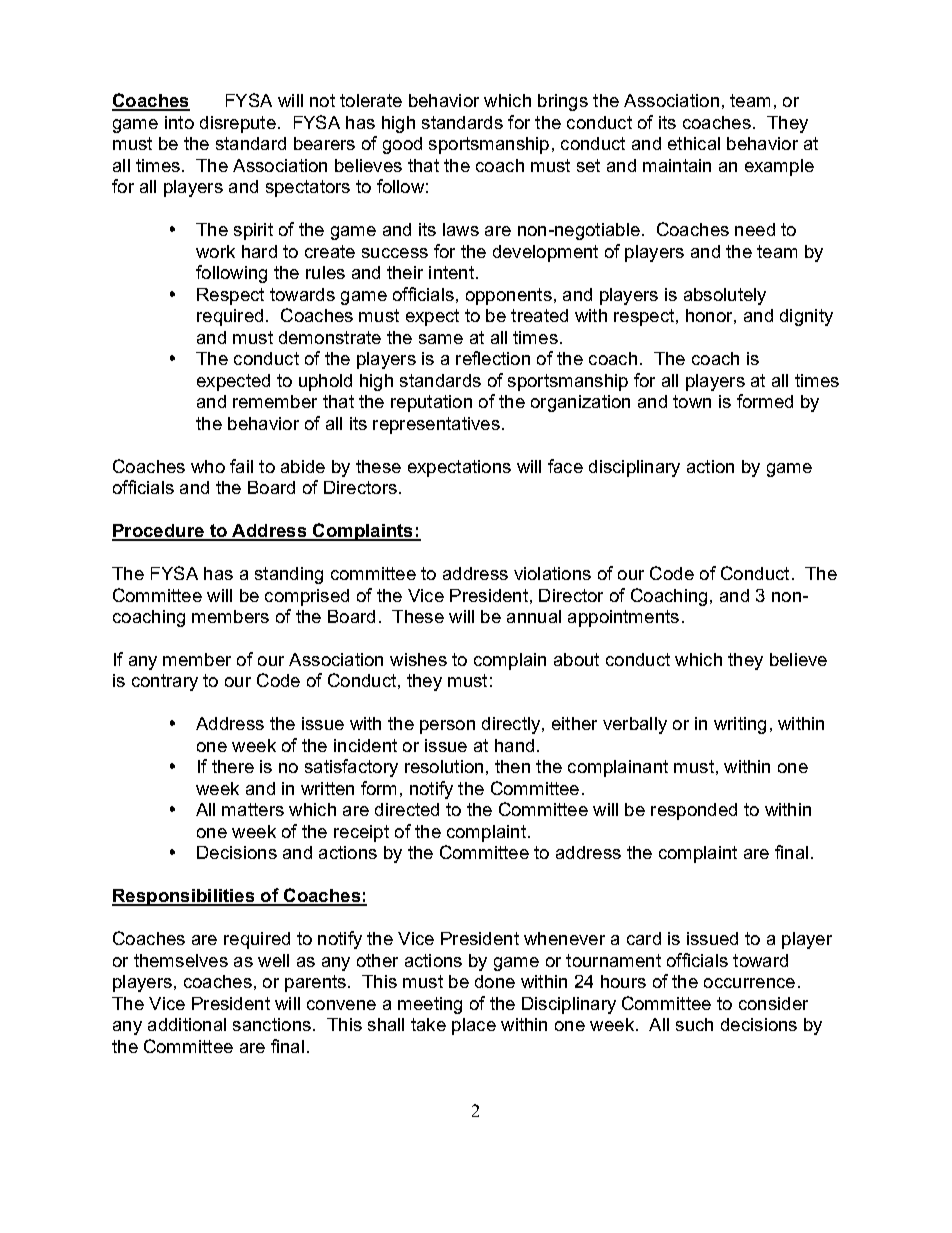  Describe the element at coordinates (402, 145) in the image. I see `good` at that location.
